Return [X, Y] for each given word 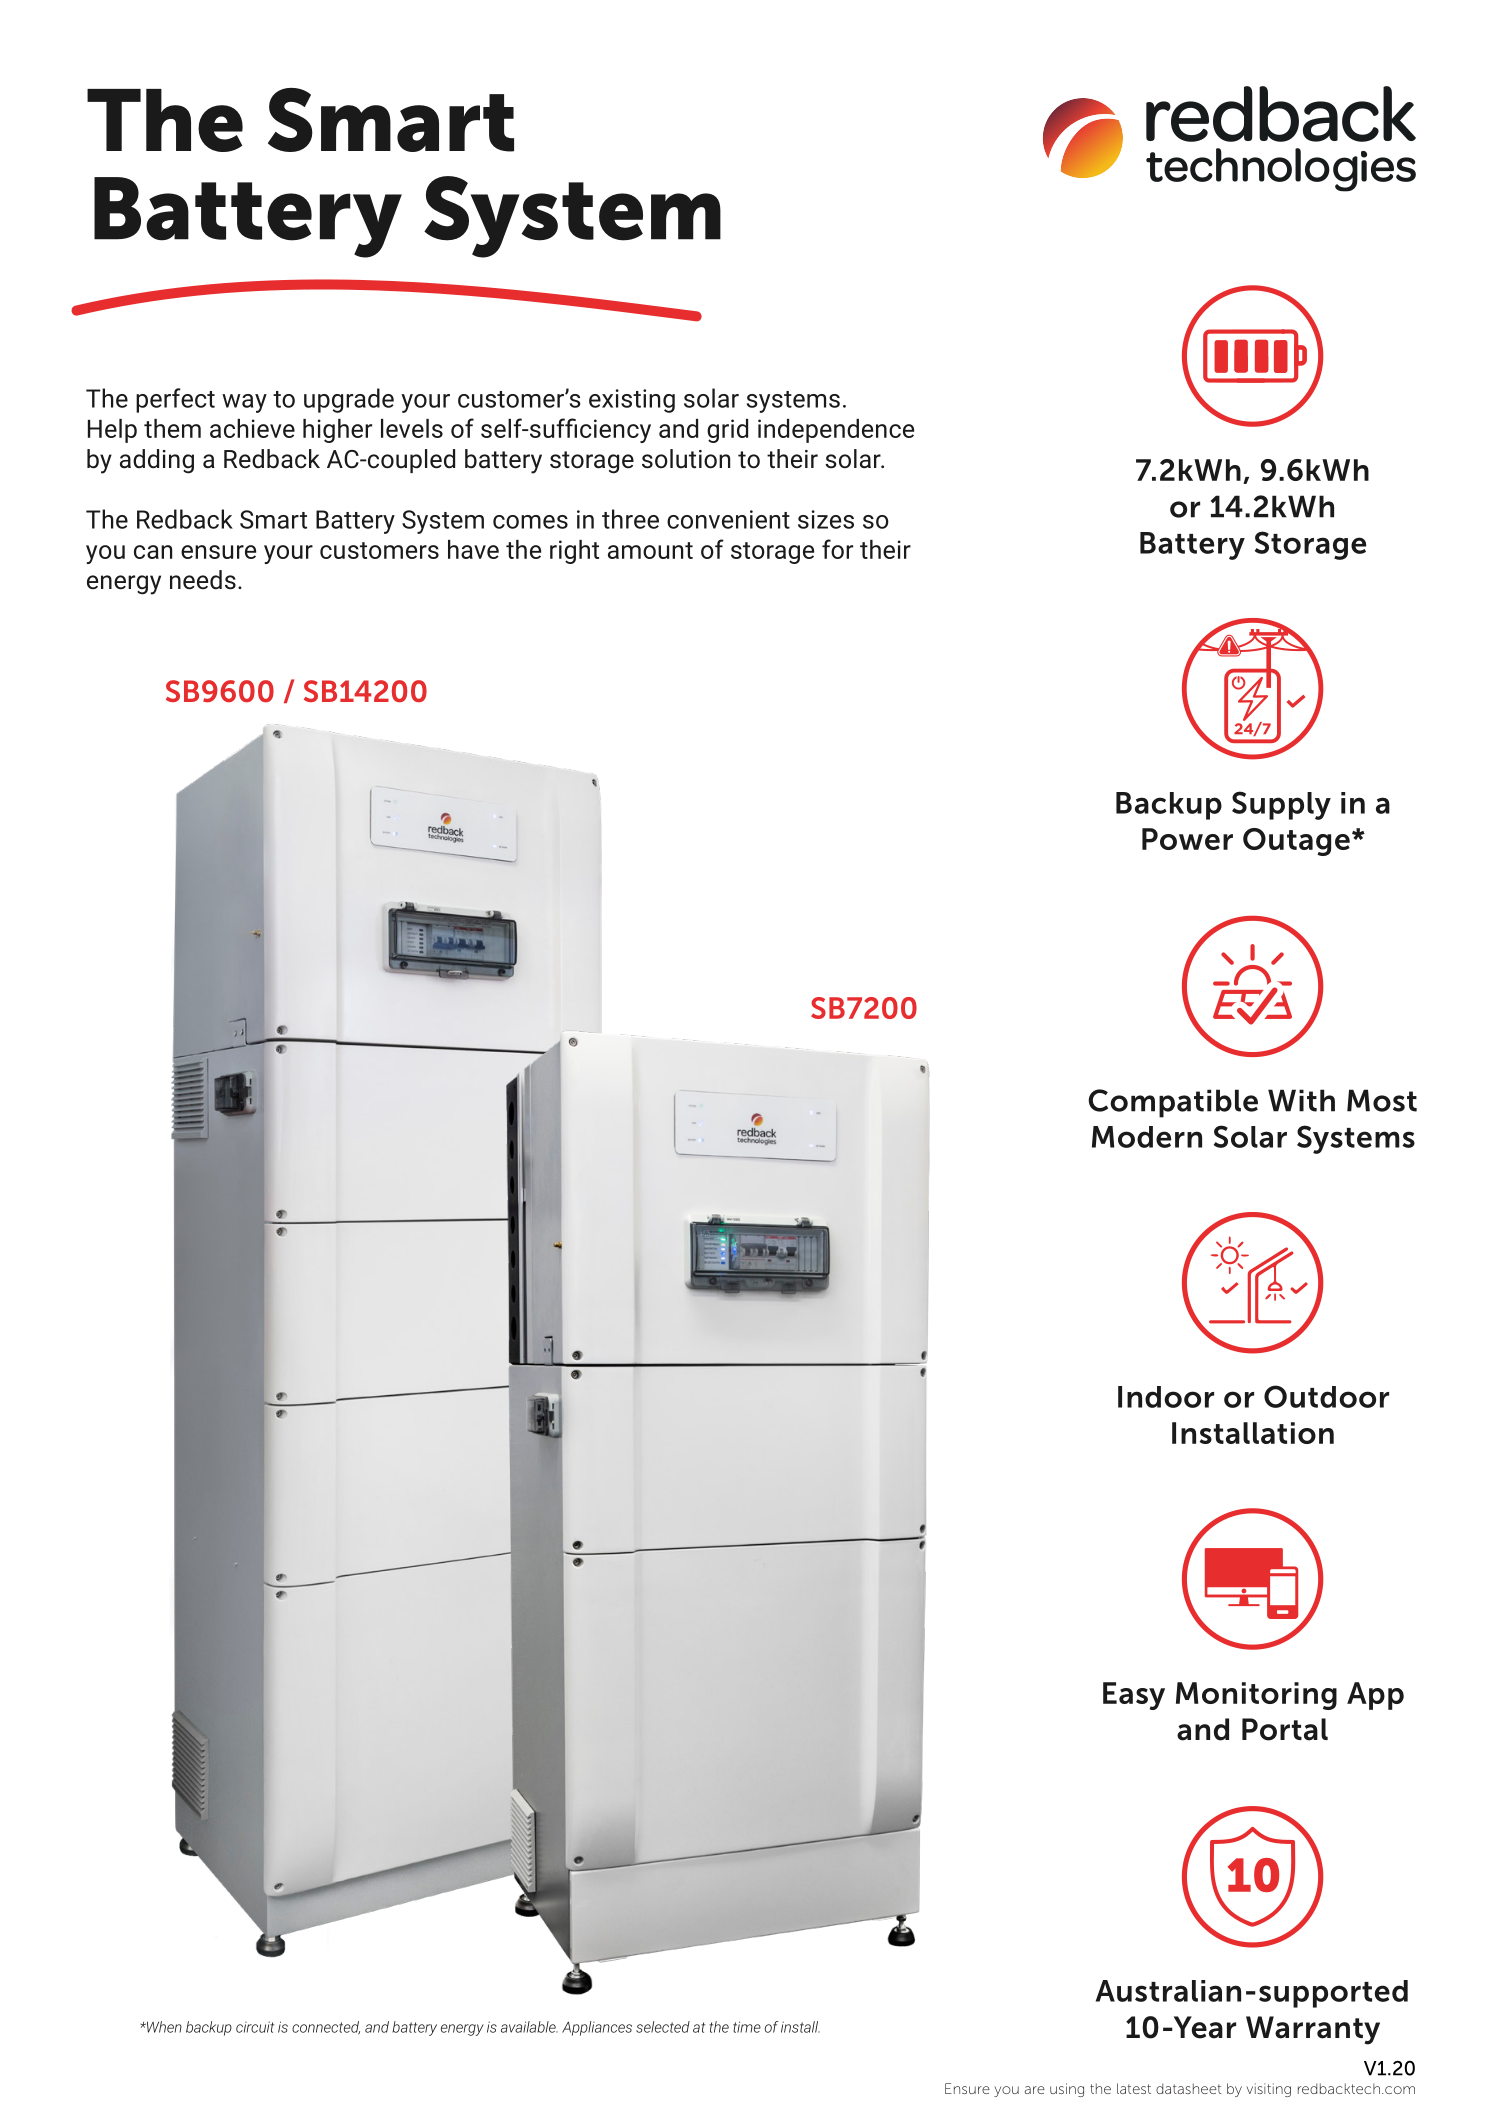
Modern [1147, 1137]
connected [326, 2028]
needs [203, 580]
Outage [1296, 842]
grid [727, 431]
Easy [1134, 1696]
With [1301, 1100]
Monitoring [1256, 1696]
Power [1187, 839]
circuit [255, 2027]
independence [836, 431]
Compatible [1173, 1103]
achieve [252, 428]
